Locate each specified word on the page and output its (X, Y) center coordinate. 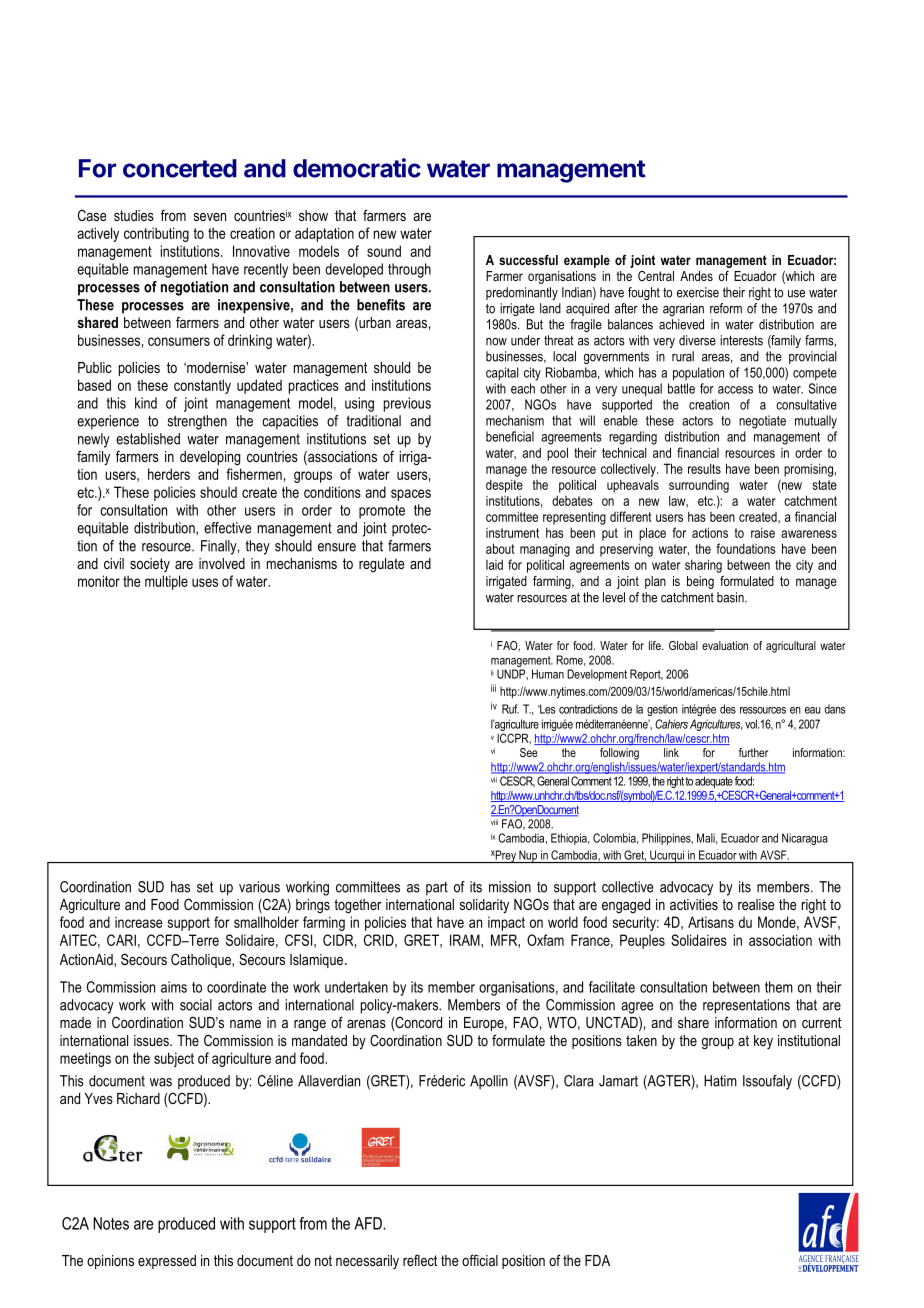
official (480, 1260)
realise (756, 904)
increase (139, 922)
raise (763, 532)
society (150, 565)
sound (384, 251)
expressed (167, 1262)
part (437, 889)
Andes (696, 276)
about (500, 548)
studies (134, 215)
